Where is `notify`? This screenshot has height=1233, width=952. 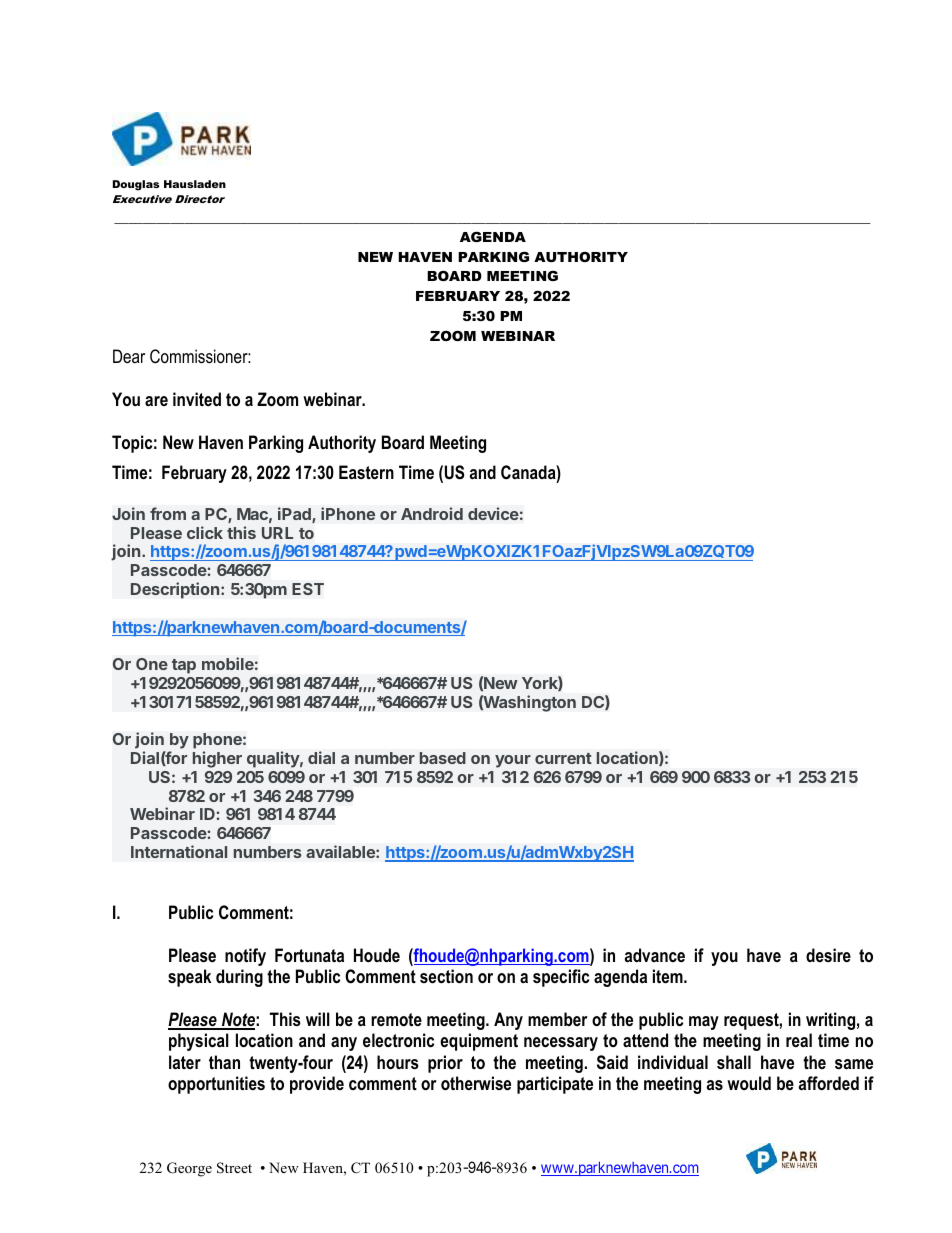 notify is located at coordinates (245, 957).
